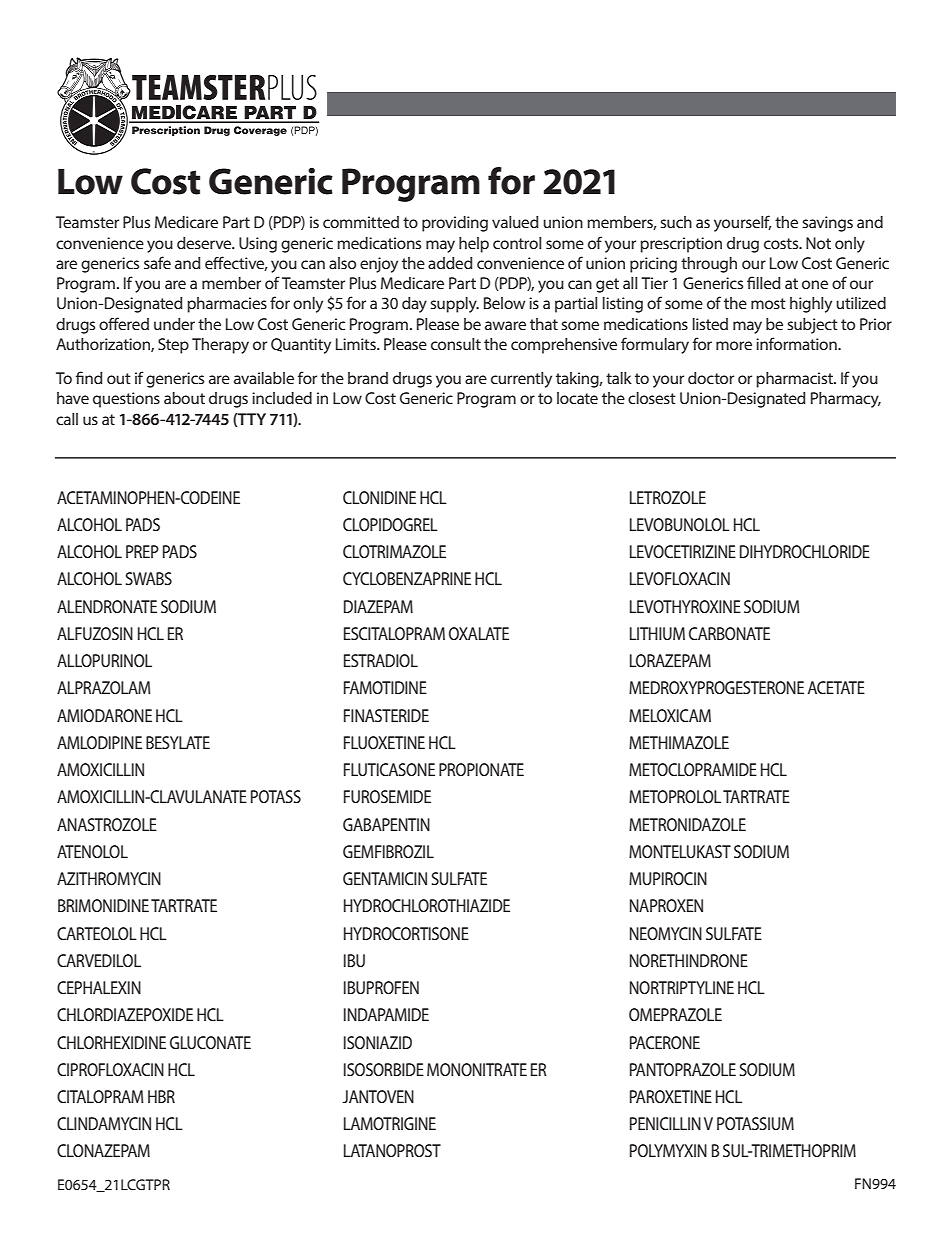  I want to click on OXALATE, so click(479, 633).
